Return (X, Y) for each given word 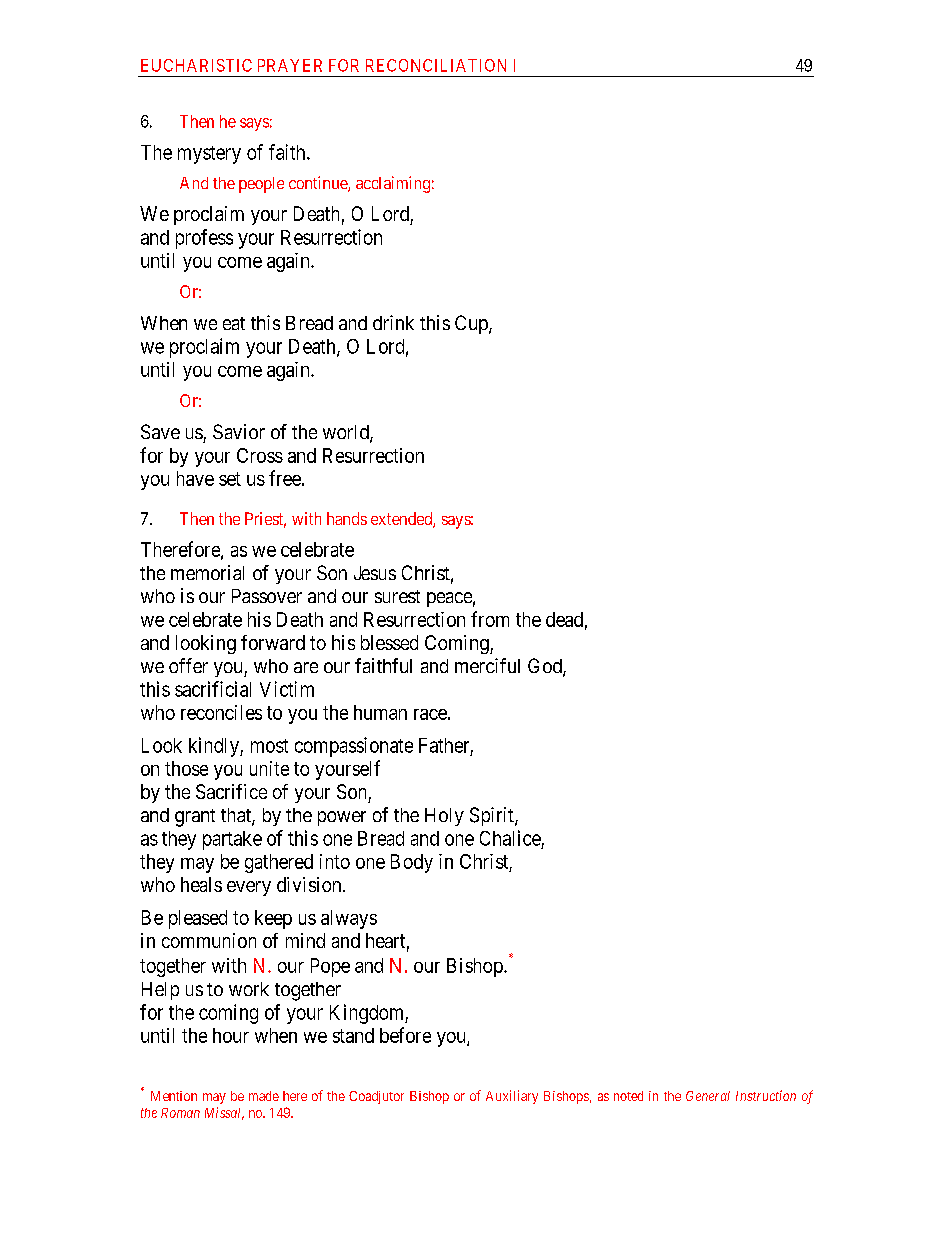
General (708, 1096)
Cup (472, 324)
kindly (215, 747)
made (264, 1096)
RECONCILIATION (436, 65)
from (490, 619)
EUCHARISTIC (196, 65)
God (546, 667)
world (347, 433)
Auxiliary (512, 1097)
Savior (239, 431)
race (430, 714)
